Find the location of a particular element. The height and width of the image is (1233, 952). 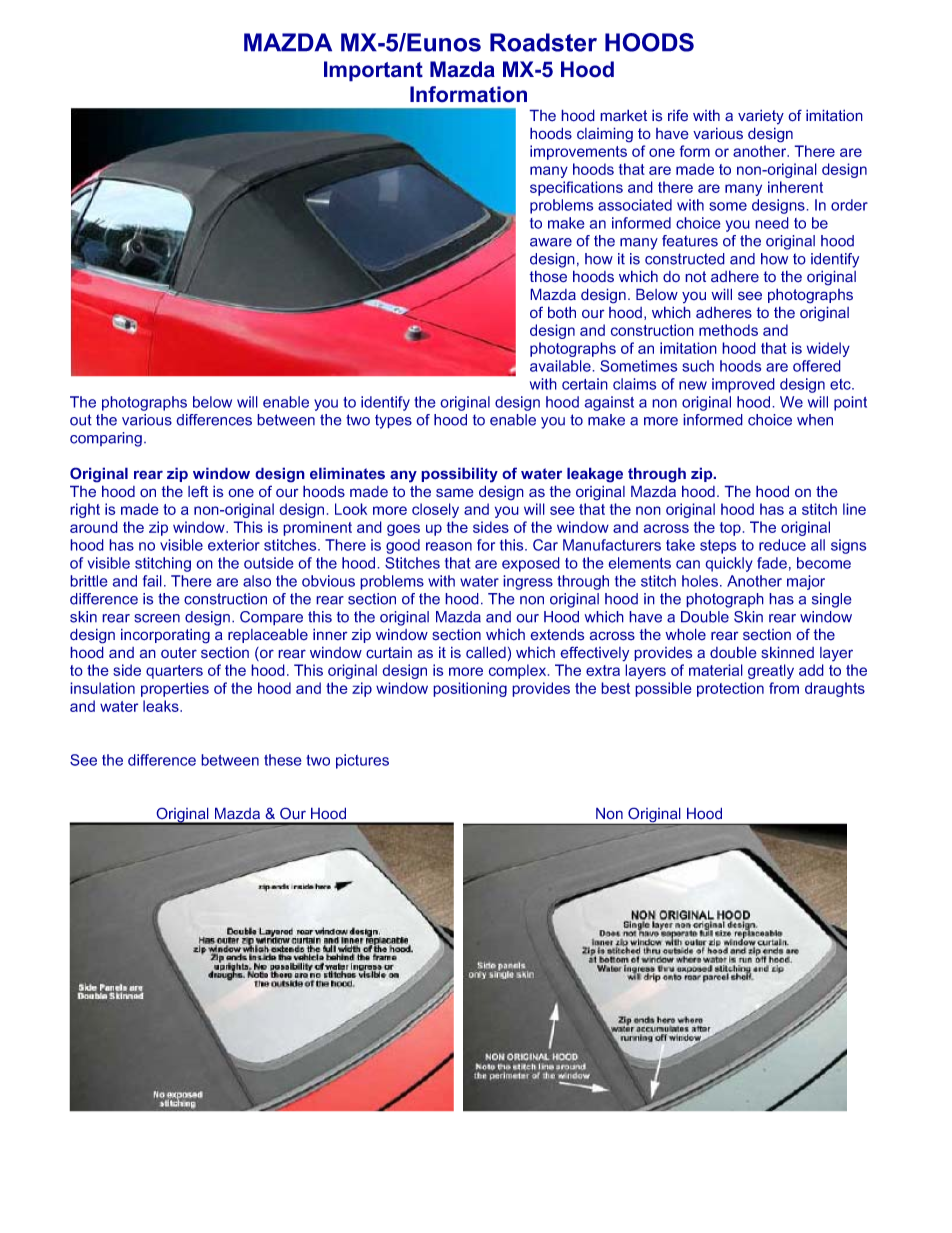

those is located at coordinates (548, 276).
